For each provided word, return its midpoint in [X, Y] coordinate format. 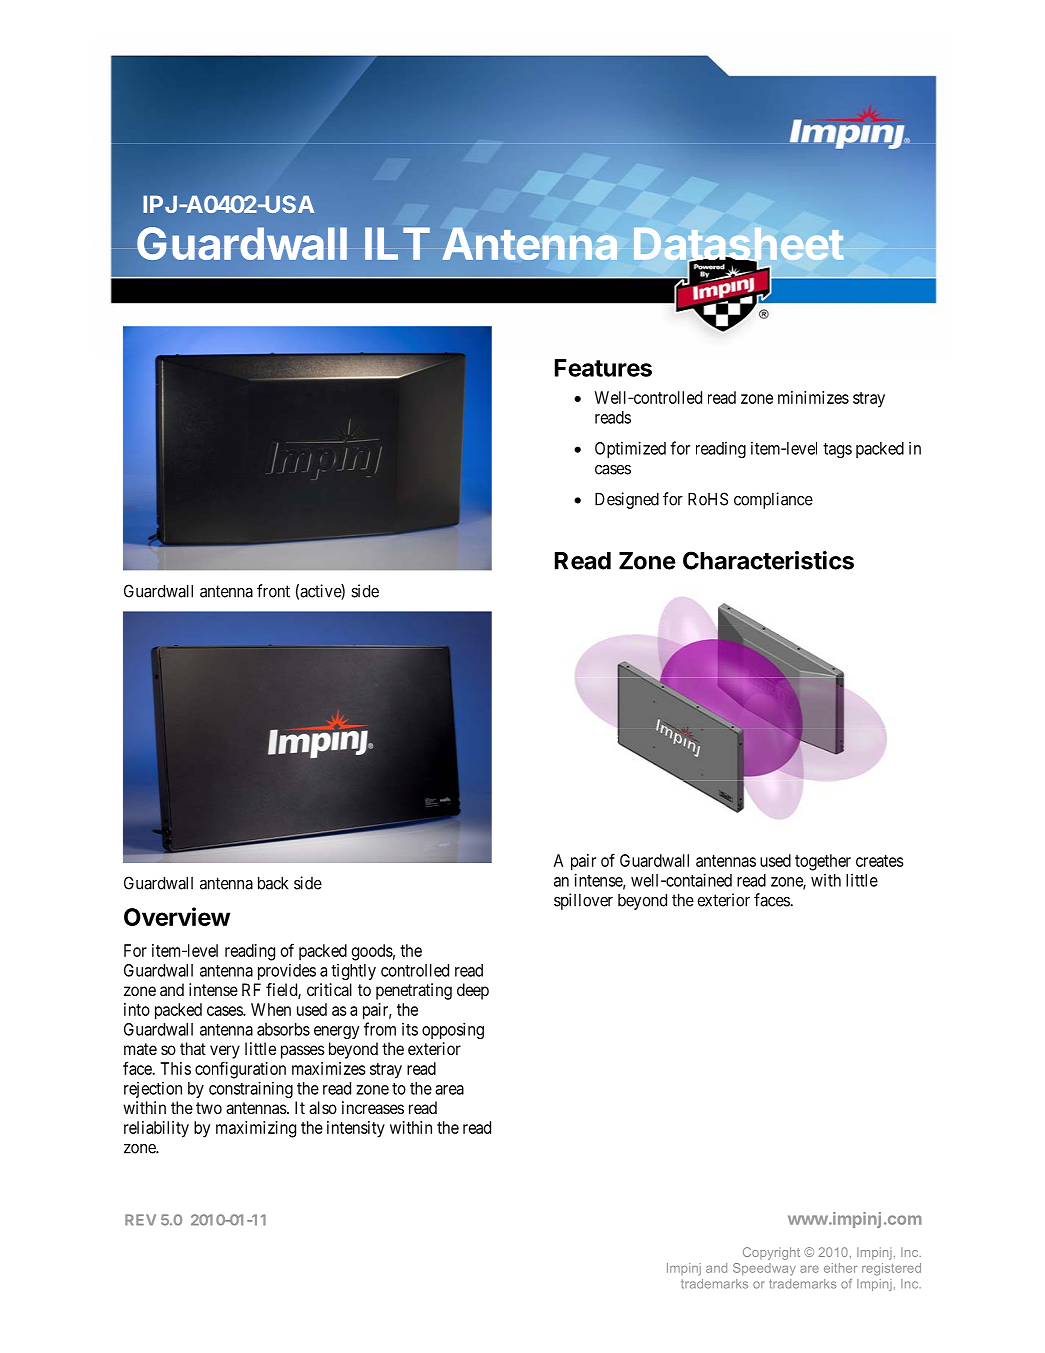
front [273, 591]
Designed [627, 500]
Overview [177, 916]
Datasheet [739, 245]
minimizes [813, 397]
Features [603, 368]
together [823, 862]
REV [140, 1220]
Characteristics [768, 560]
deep [473, 991]
